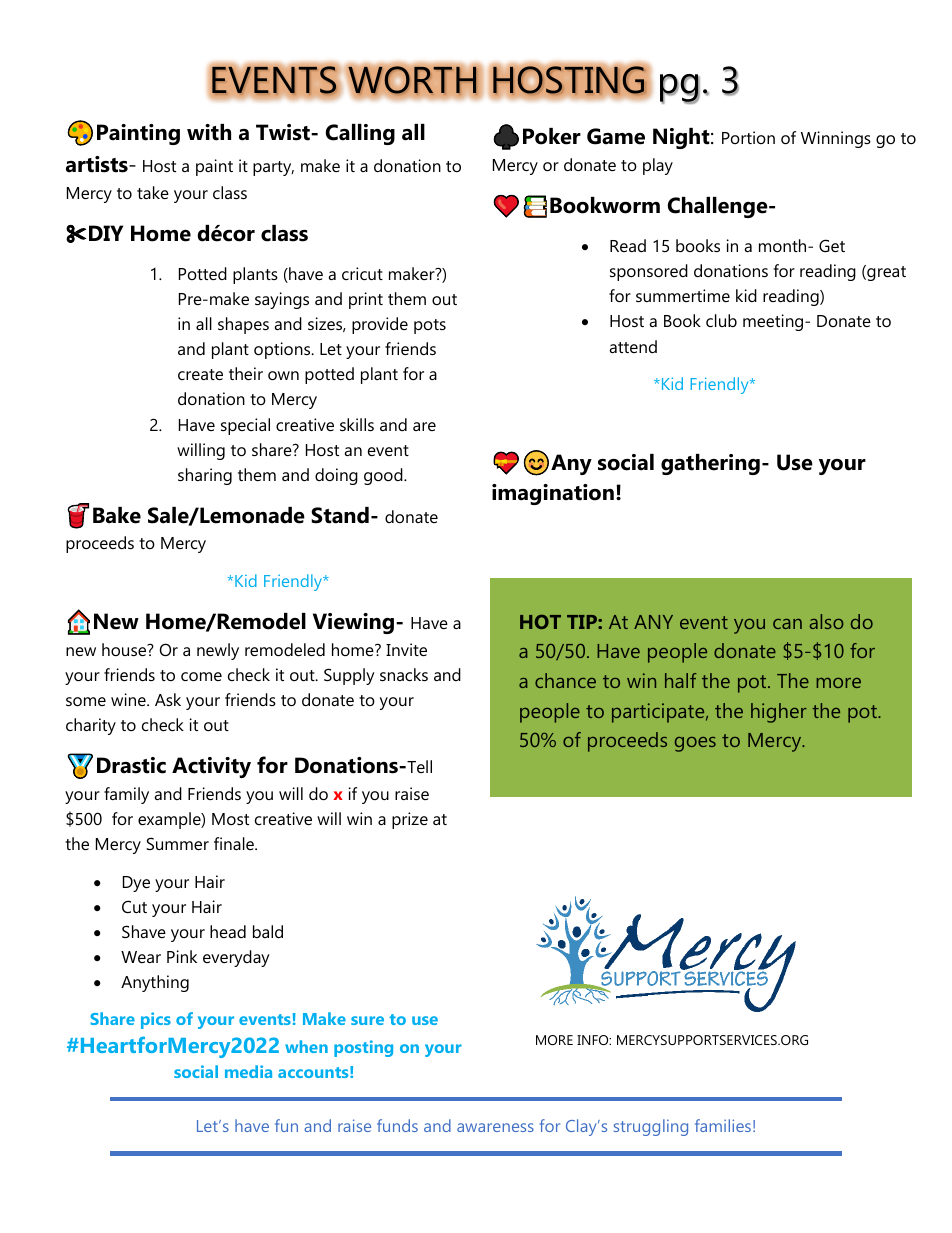 The width and height of the screenshot is (952, 1233). I want to click on prize, so click(410, 820).
